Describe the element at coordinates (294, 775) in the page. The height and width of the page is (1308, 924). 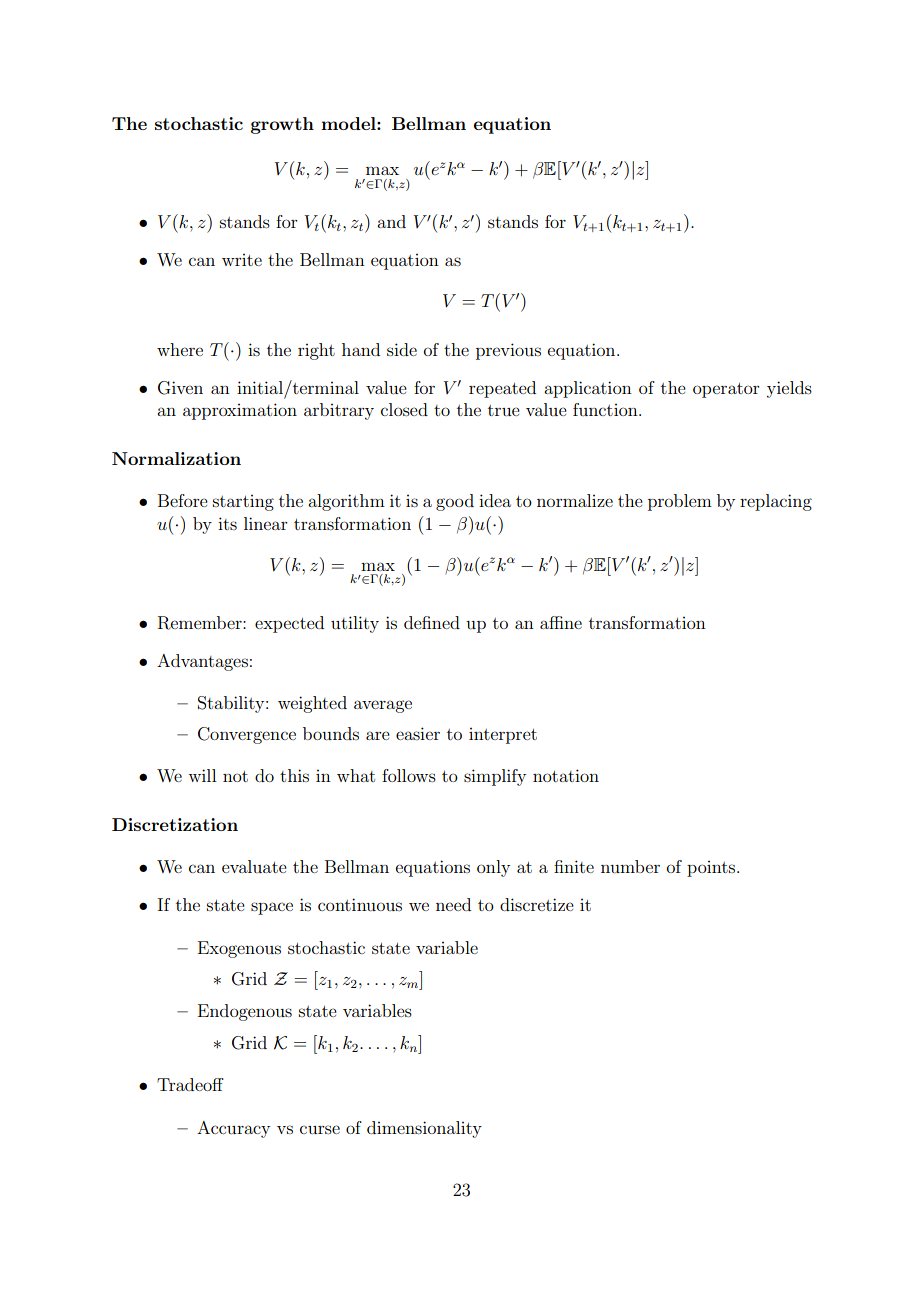
I see `this` at that location.
